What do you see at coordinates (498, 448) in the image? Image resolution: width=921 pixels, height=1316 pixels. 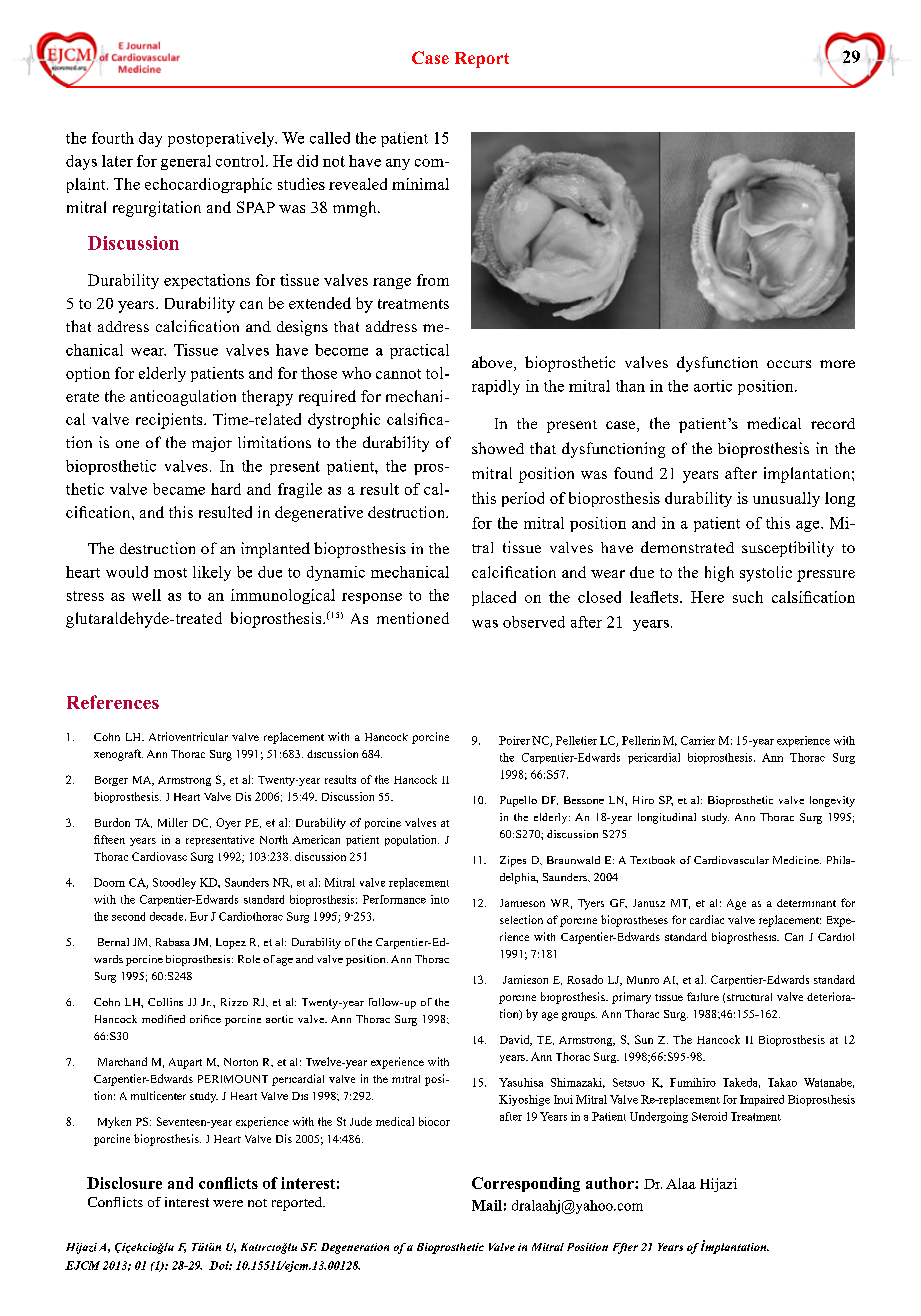 I see `showed` at bounding box center [498, 448].
